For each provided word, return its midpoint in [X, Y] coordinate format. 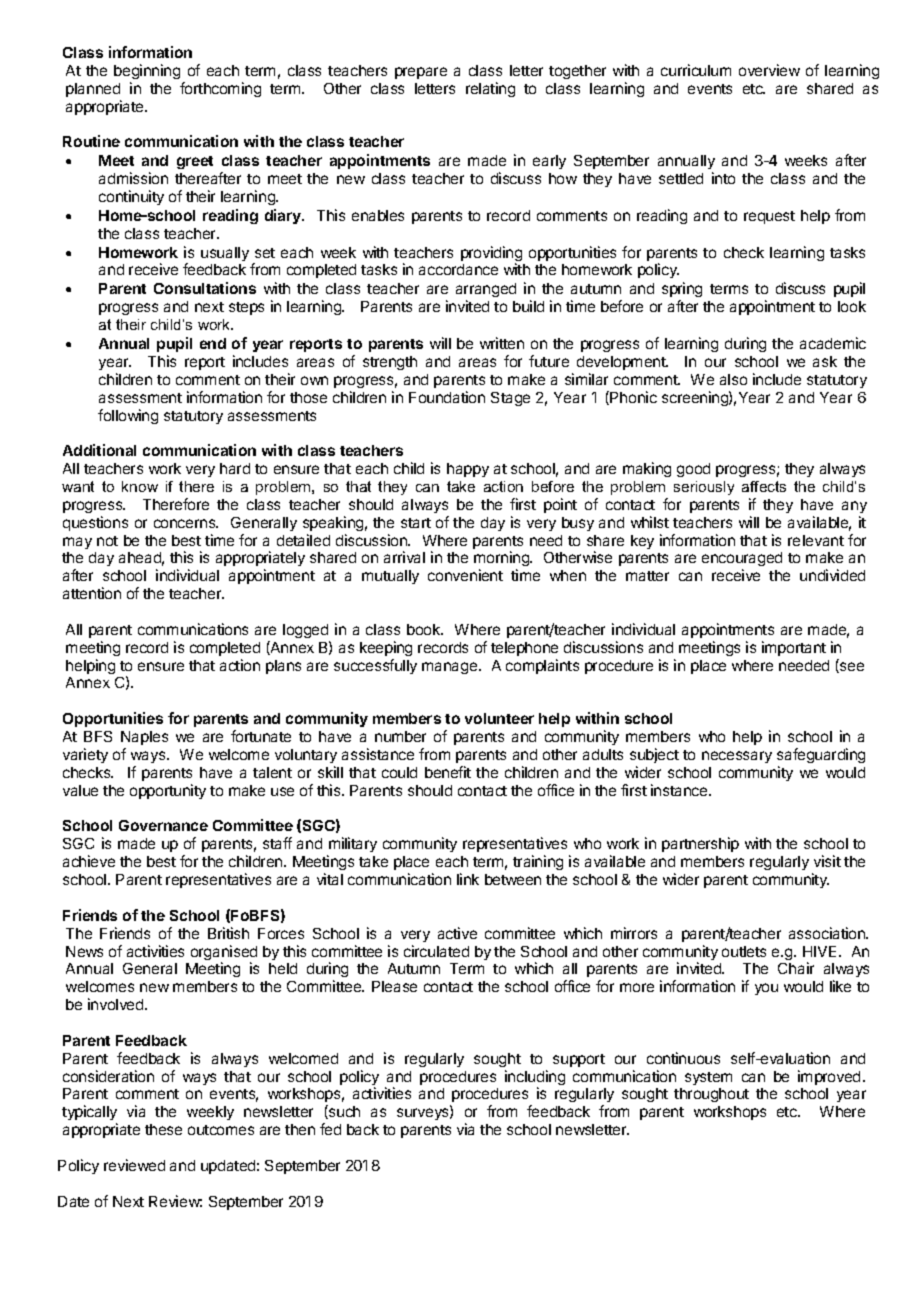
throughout [711, 1095]
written [502, 343]
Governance [163, 825]
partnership [700, 844]
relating [490, 89]
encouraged [742, 561]
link [468, 879]
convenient [465, 575]
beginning [147, 71]
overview [769, 70]
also [733, 379]
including [535, 1079]
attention [92, 593]
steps [246, 308]
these [163, 1129]
